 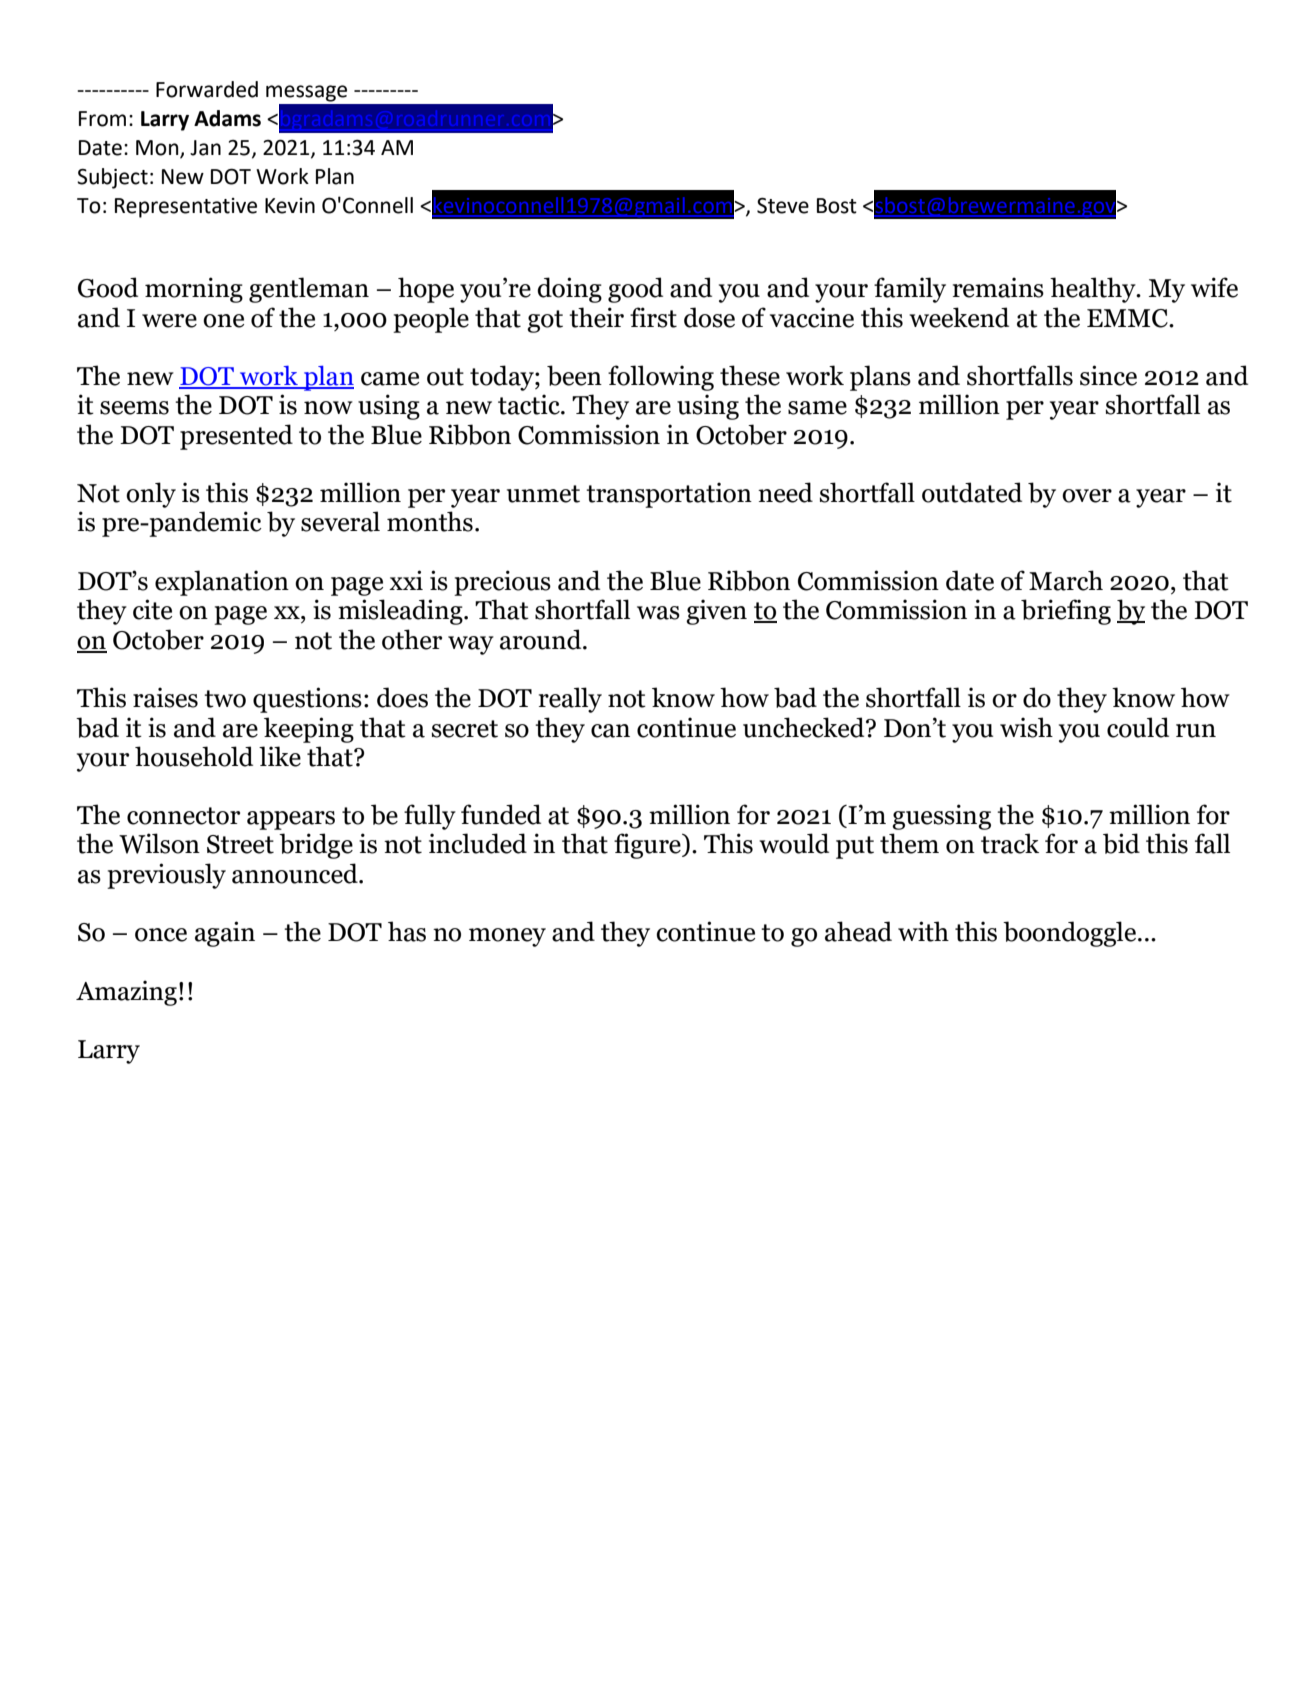 I want to click on figure, so click(x=648, y=846).
